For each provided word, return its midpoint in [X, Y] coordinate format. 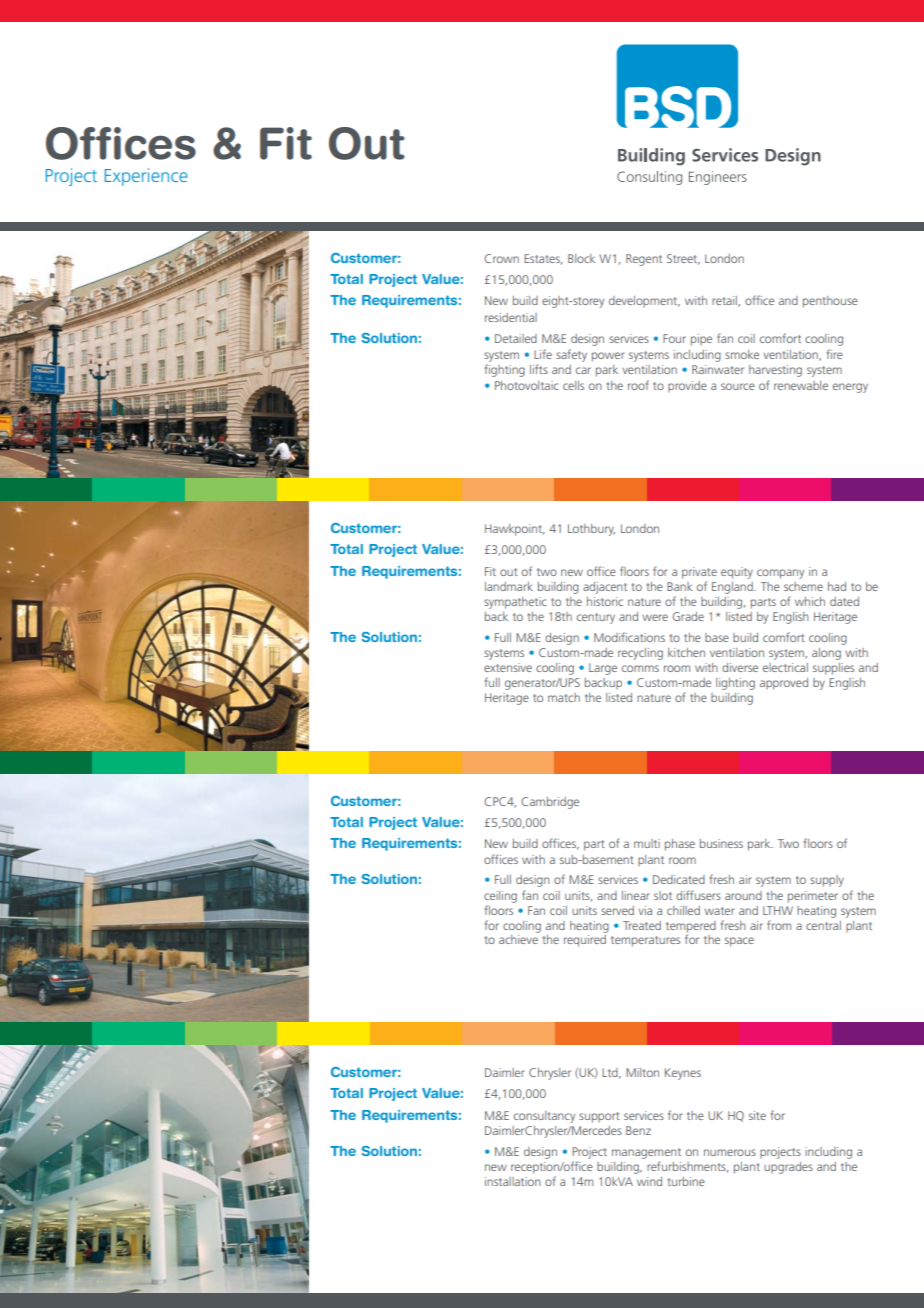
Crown [501, 258]
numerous [730, 1152]
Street [683, 259]
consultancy [544, 1117]
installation [513, 1181]
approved [784, 684]
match [564, 697]
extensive [508, 667]
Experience [146, 177]
